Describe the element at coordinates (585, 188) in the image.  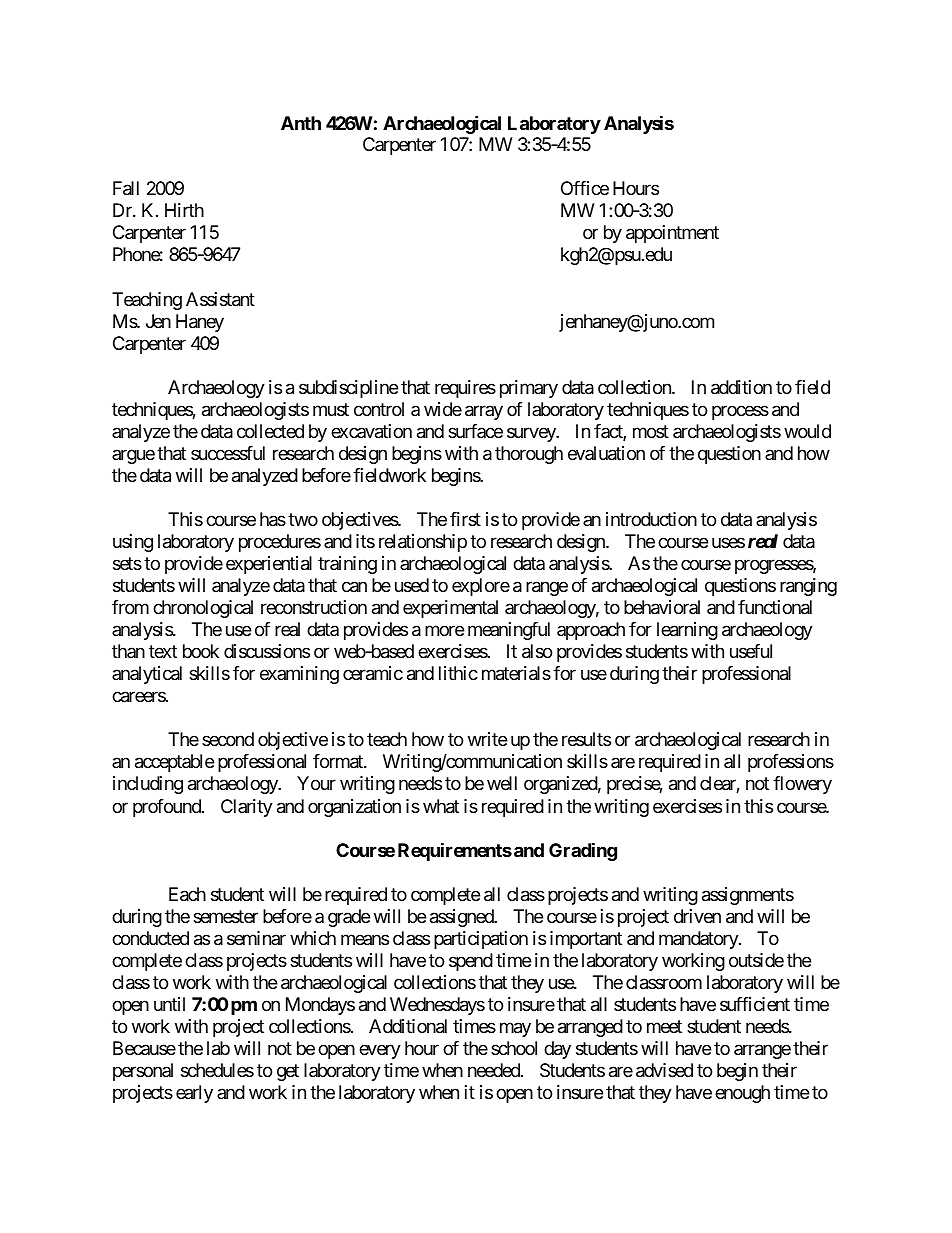
I see `Office` at that location.
